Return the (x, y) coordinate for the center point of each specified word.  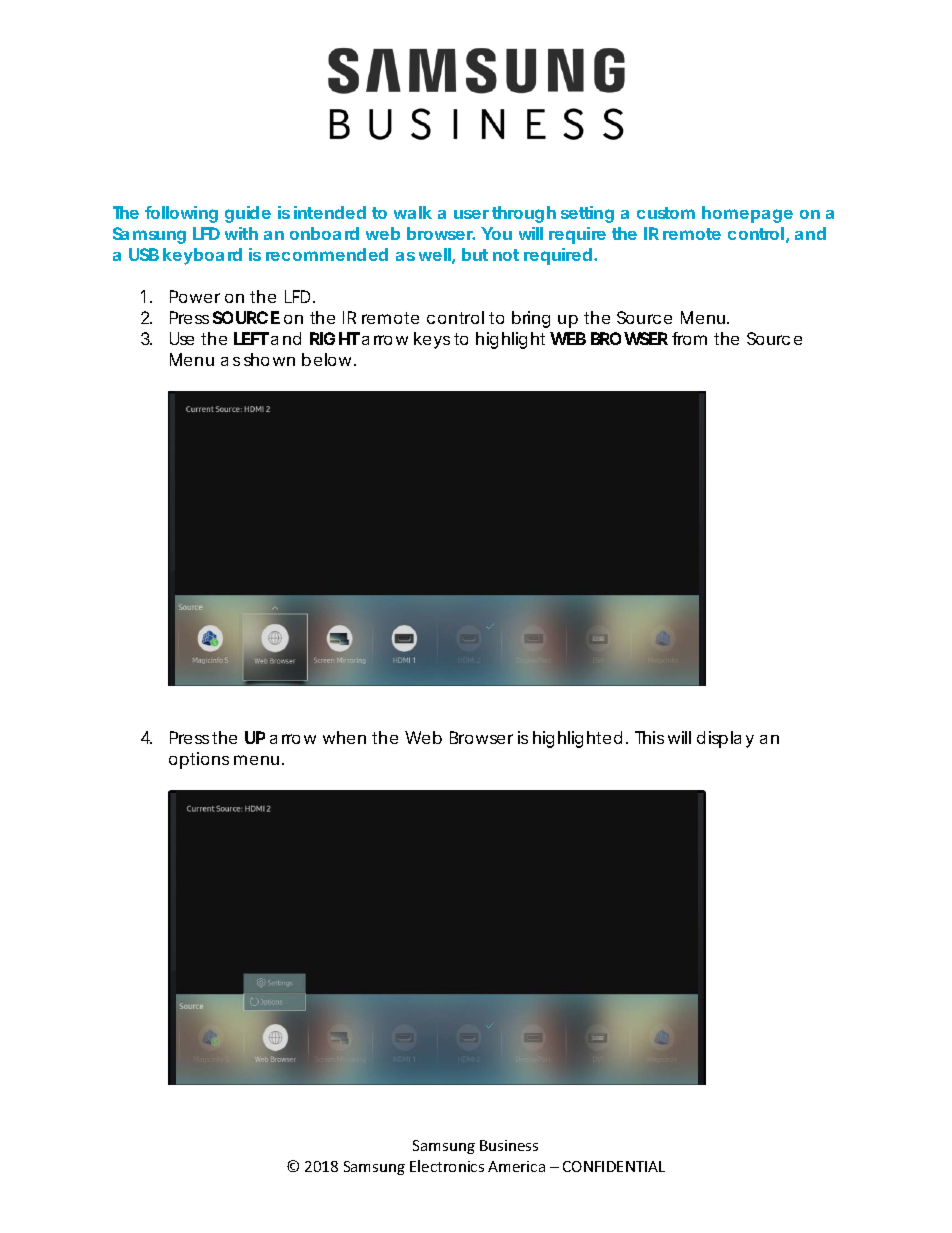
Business (509, 1145)
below (329, 359)
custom (666, 213)
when (344, 737)
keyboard (202, 256)
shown (269, 359)
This (649, 737)
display (725, 739)
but (475, 254)
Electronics (447, 1166)
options (199, 760)
